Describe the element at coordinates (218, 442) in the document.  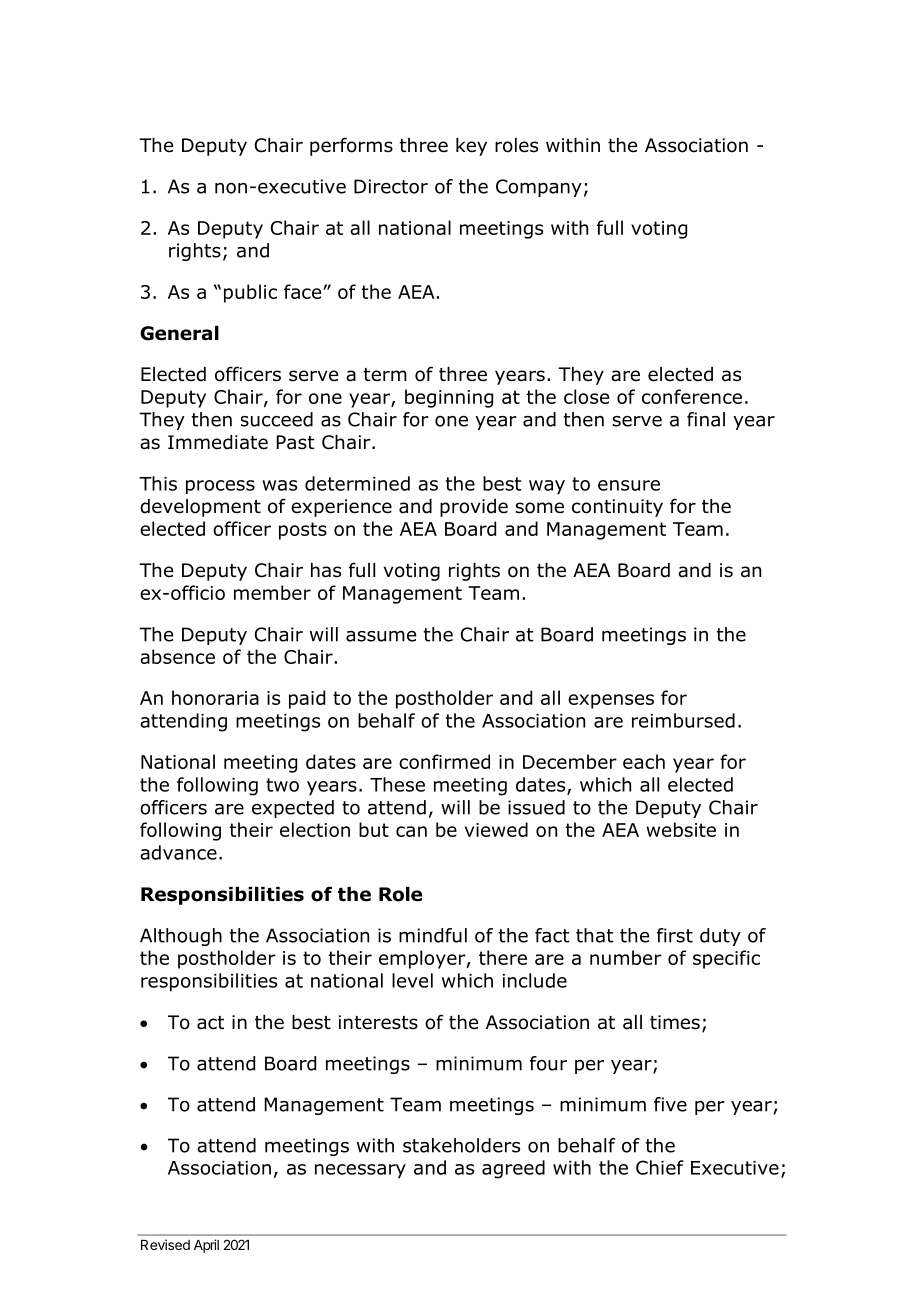
I see `Immediate` at that location.
